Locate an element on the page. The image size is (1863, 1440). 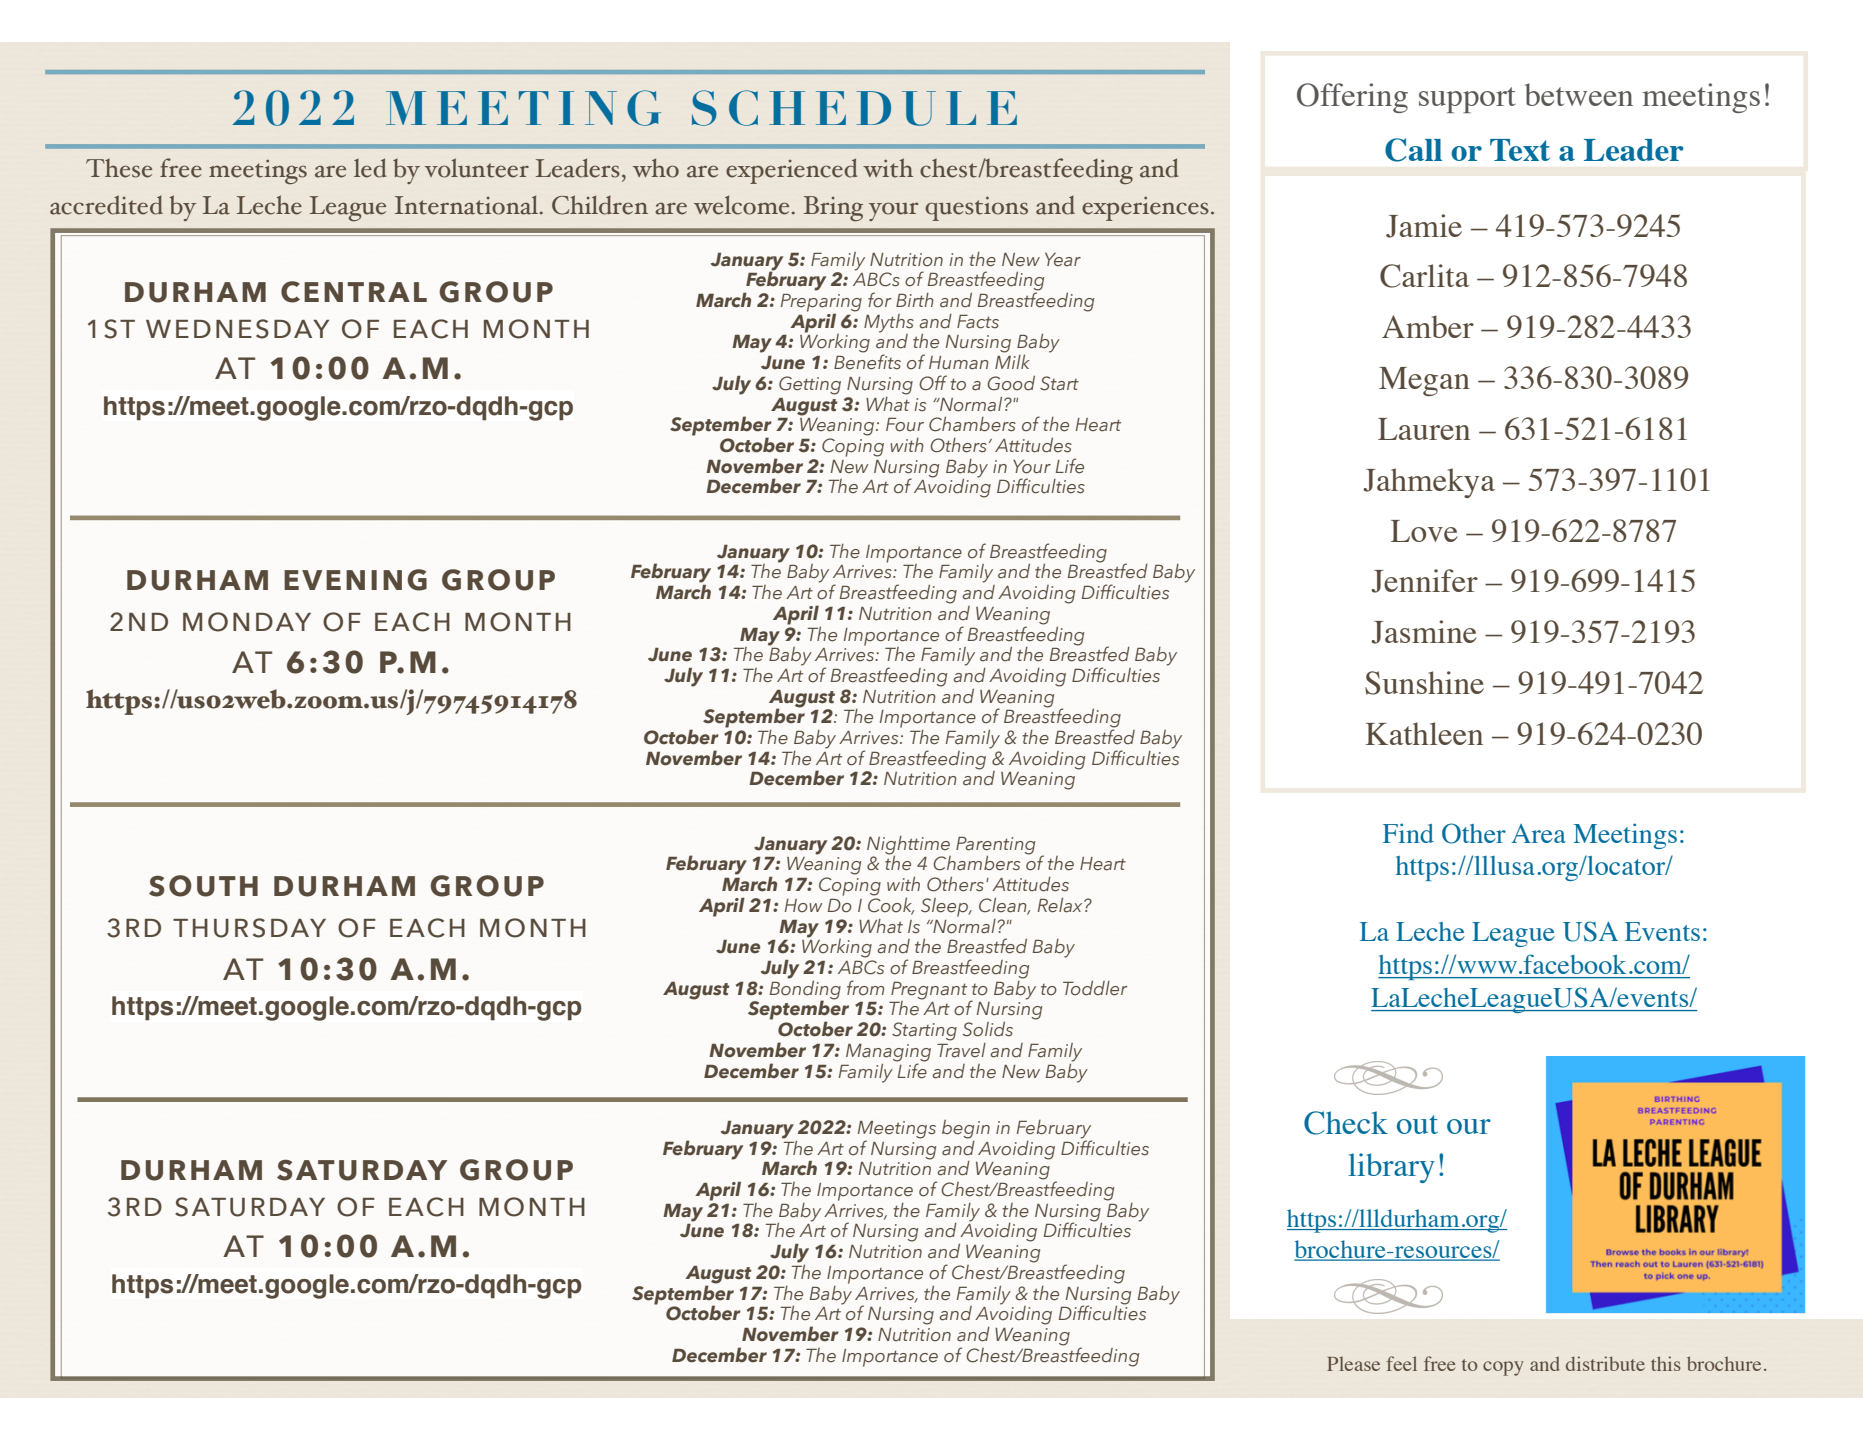
Love is located at coordinates (1424, 531).
